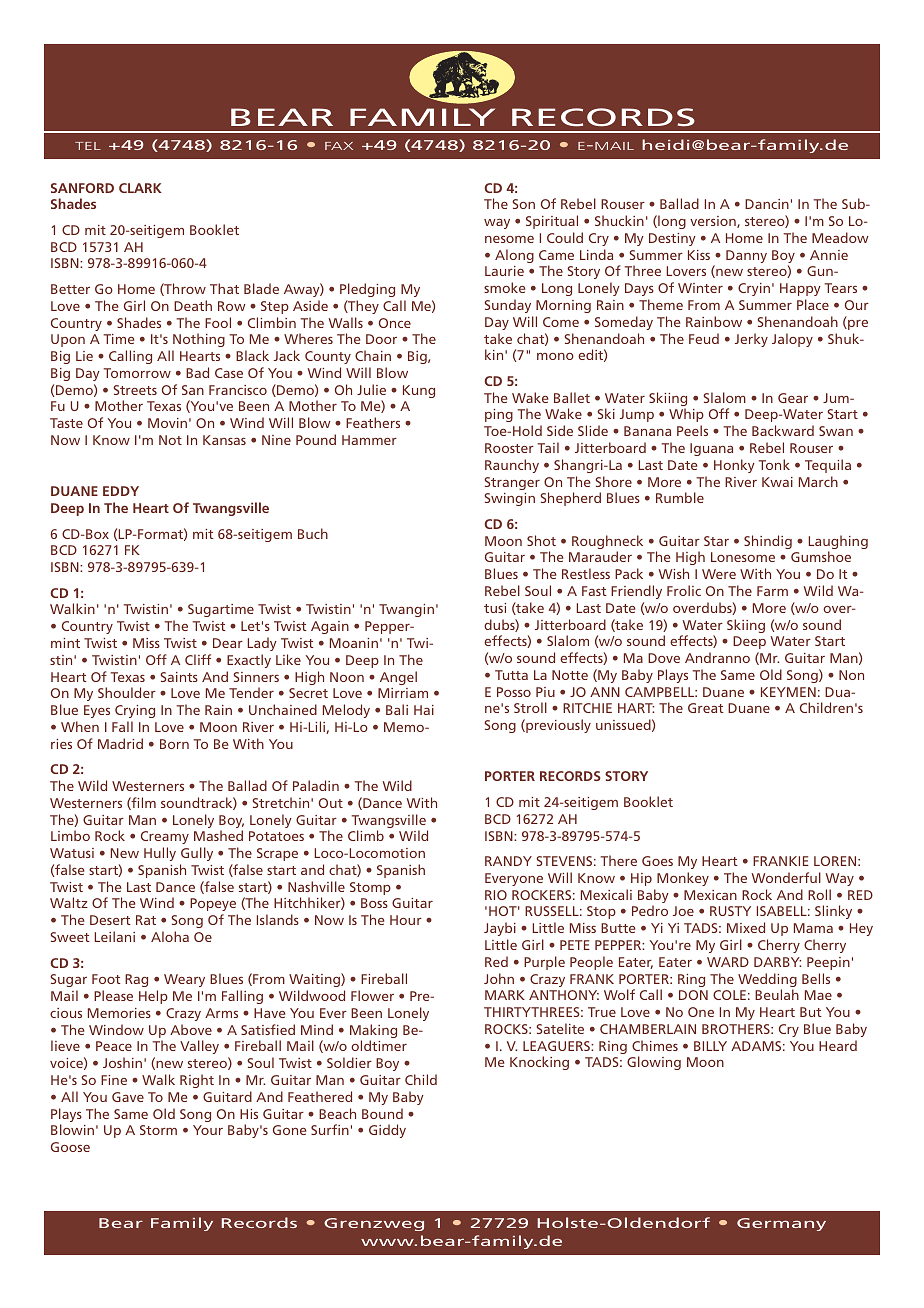  Describe the element at coordinates (781, 1224) in the document. I see `Germany` at that location.
